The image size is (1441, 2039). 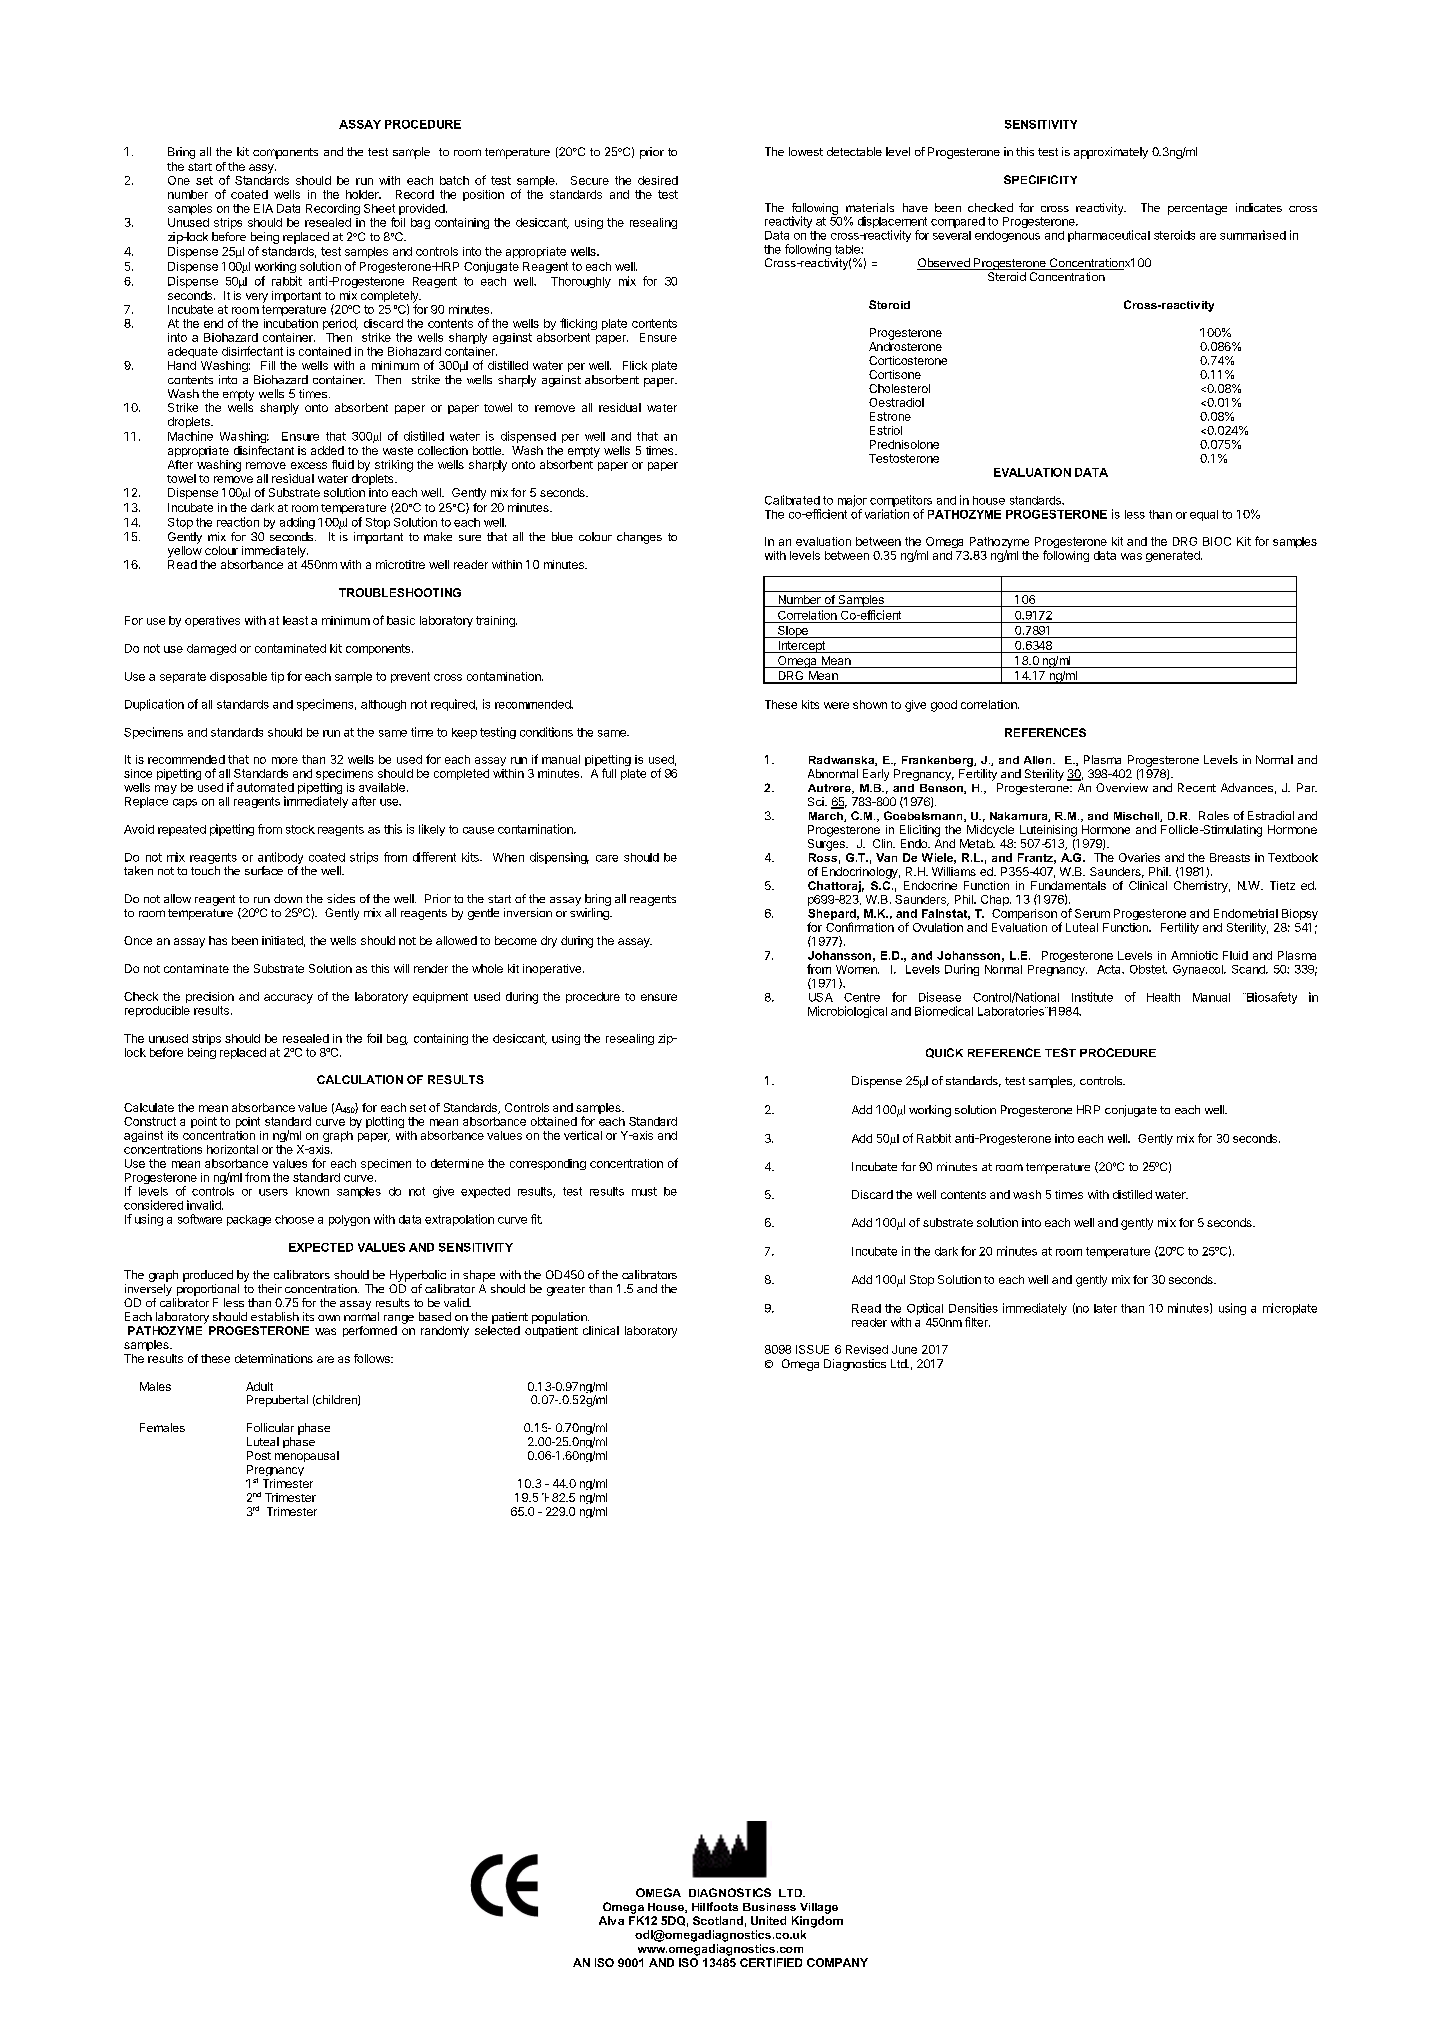 What do you see at coordinates (718, 1920) in the page?
I see `Scotland` at bounding box center [718, 1920].
